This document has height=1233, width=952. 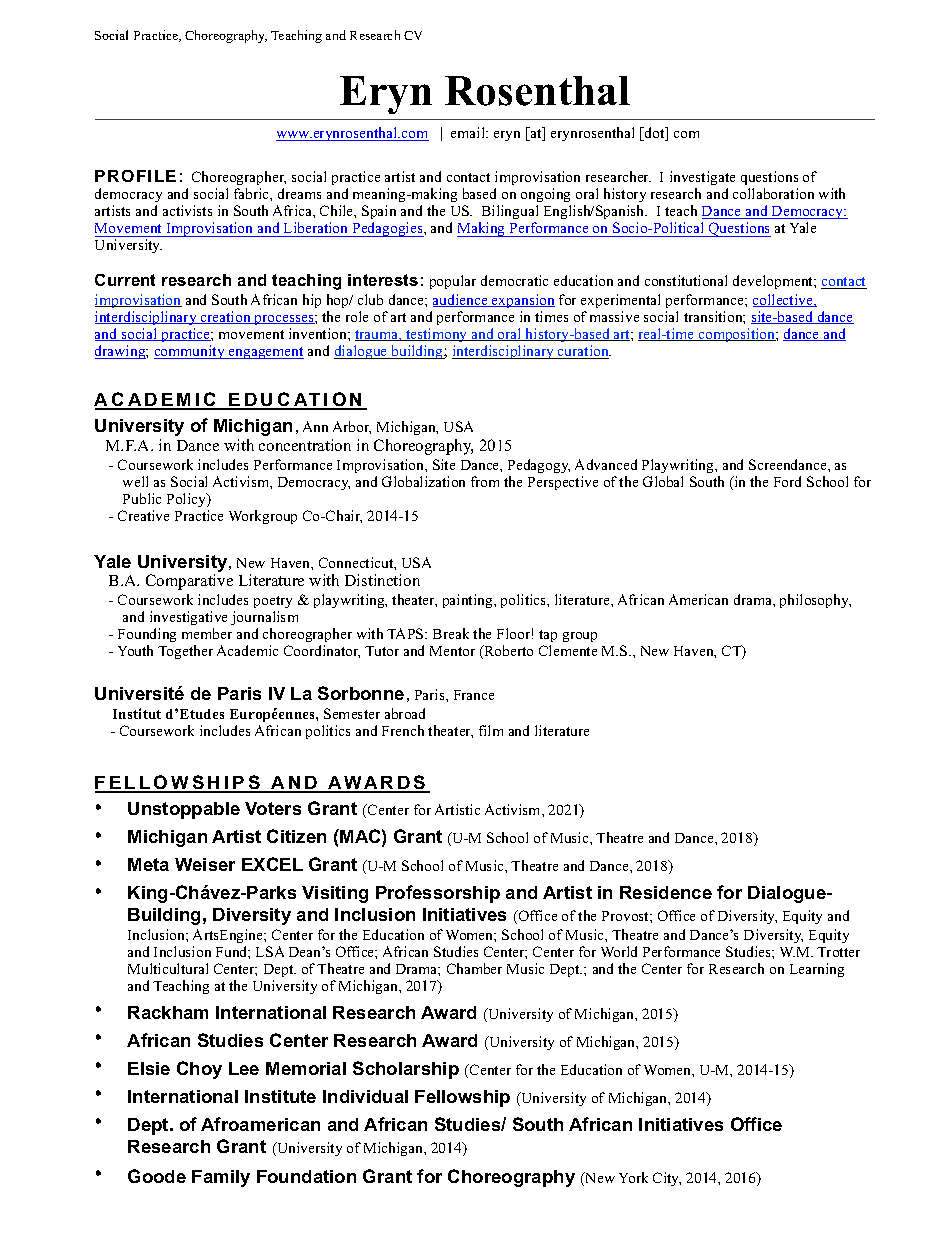 I want to click on Together, so click(x=185, y=652).
